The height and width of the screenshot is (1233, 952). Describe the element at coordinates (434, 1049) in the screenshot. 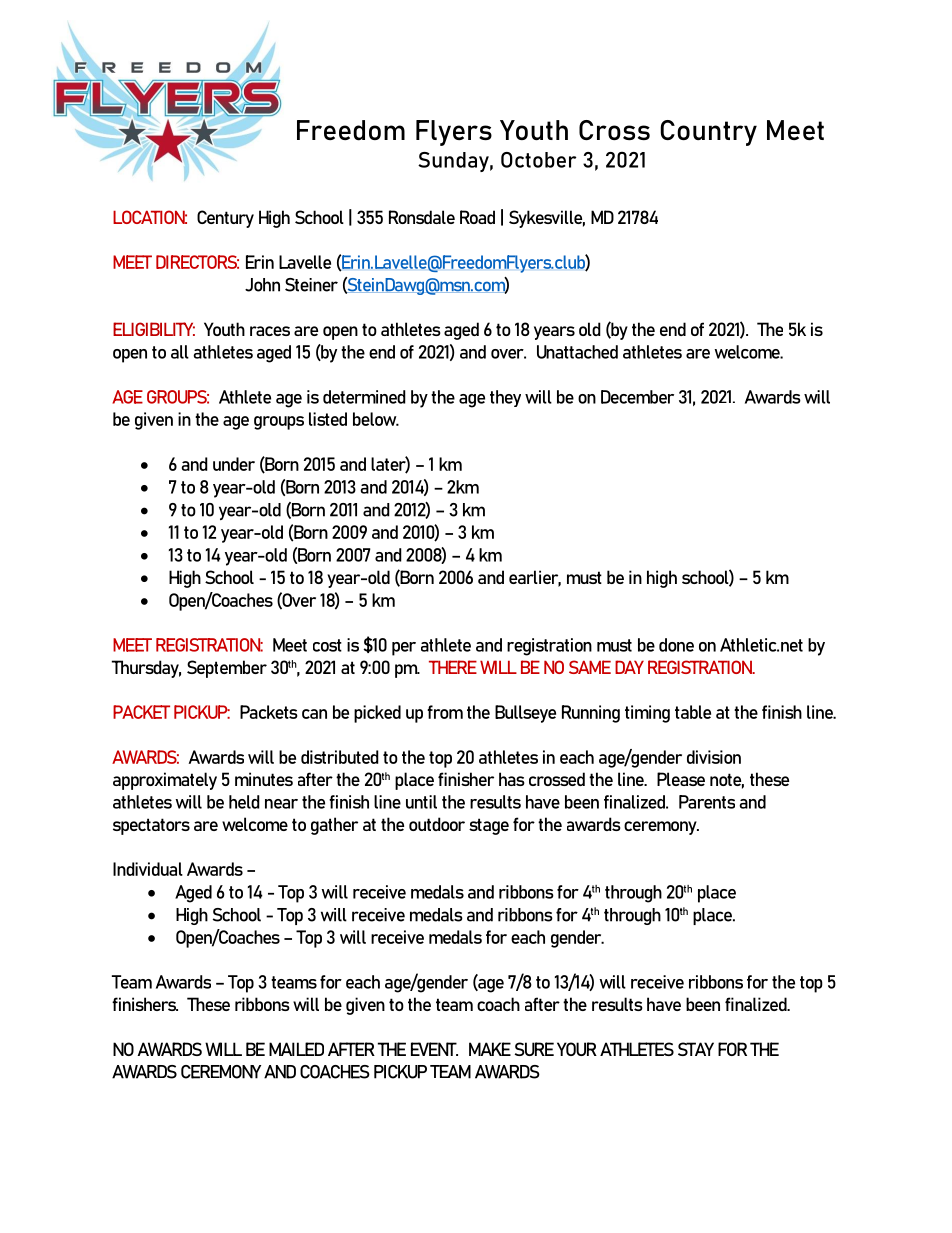

I see `EVENT` at that location.
